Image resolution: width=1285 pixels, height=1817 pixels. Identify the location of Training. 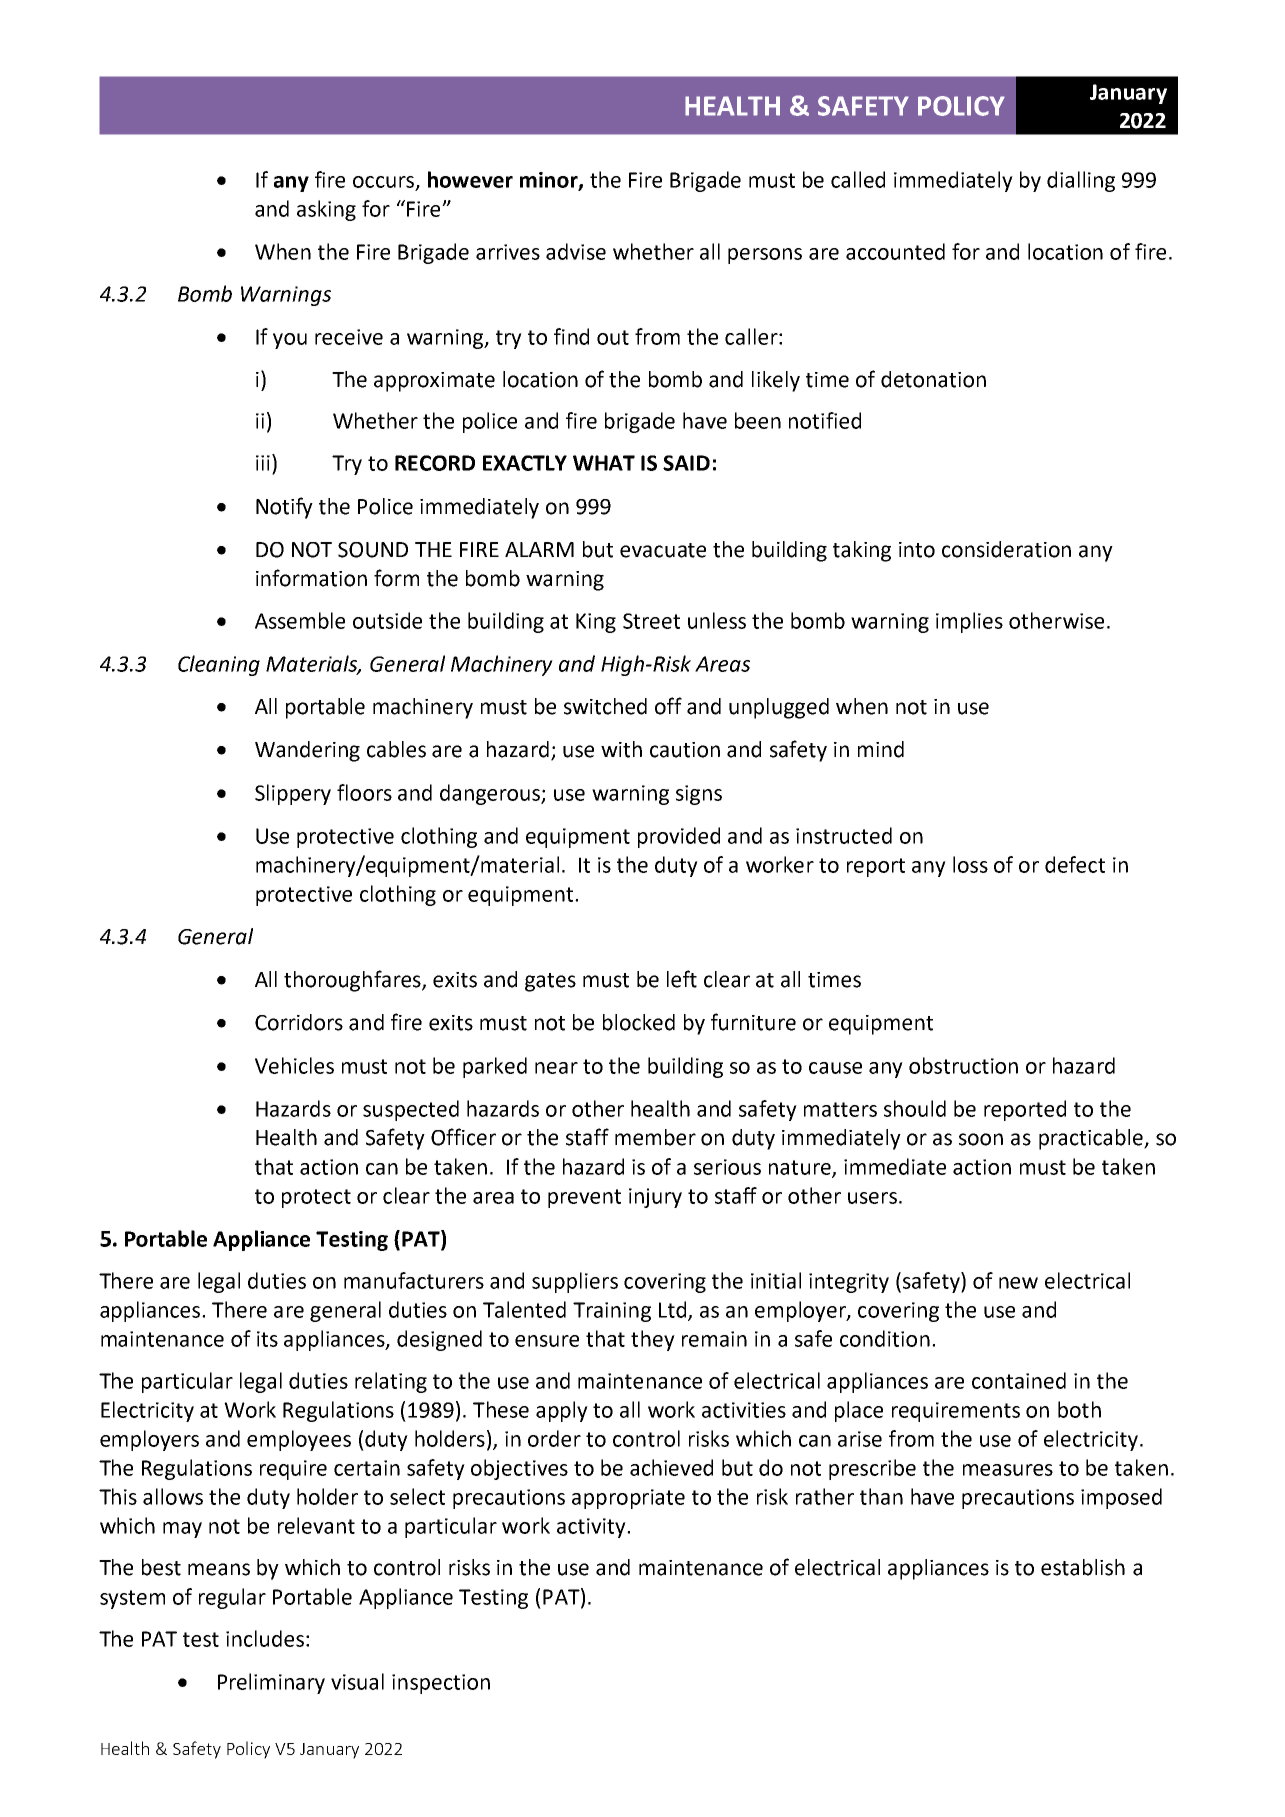
(612, 1312).
